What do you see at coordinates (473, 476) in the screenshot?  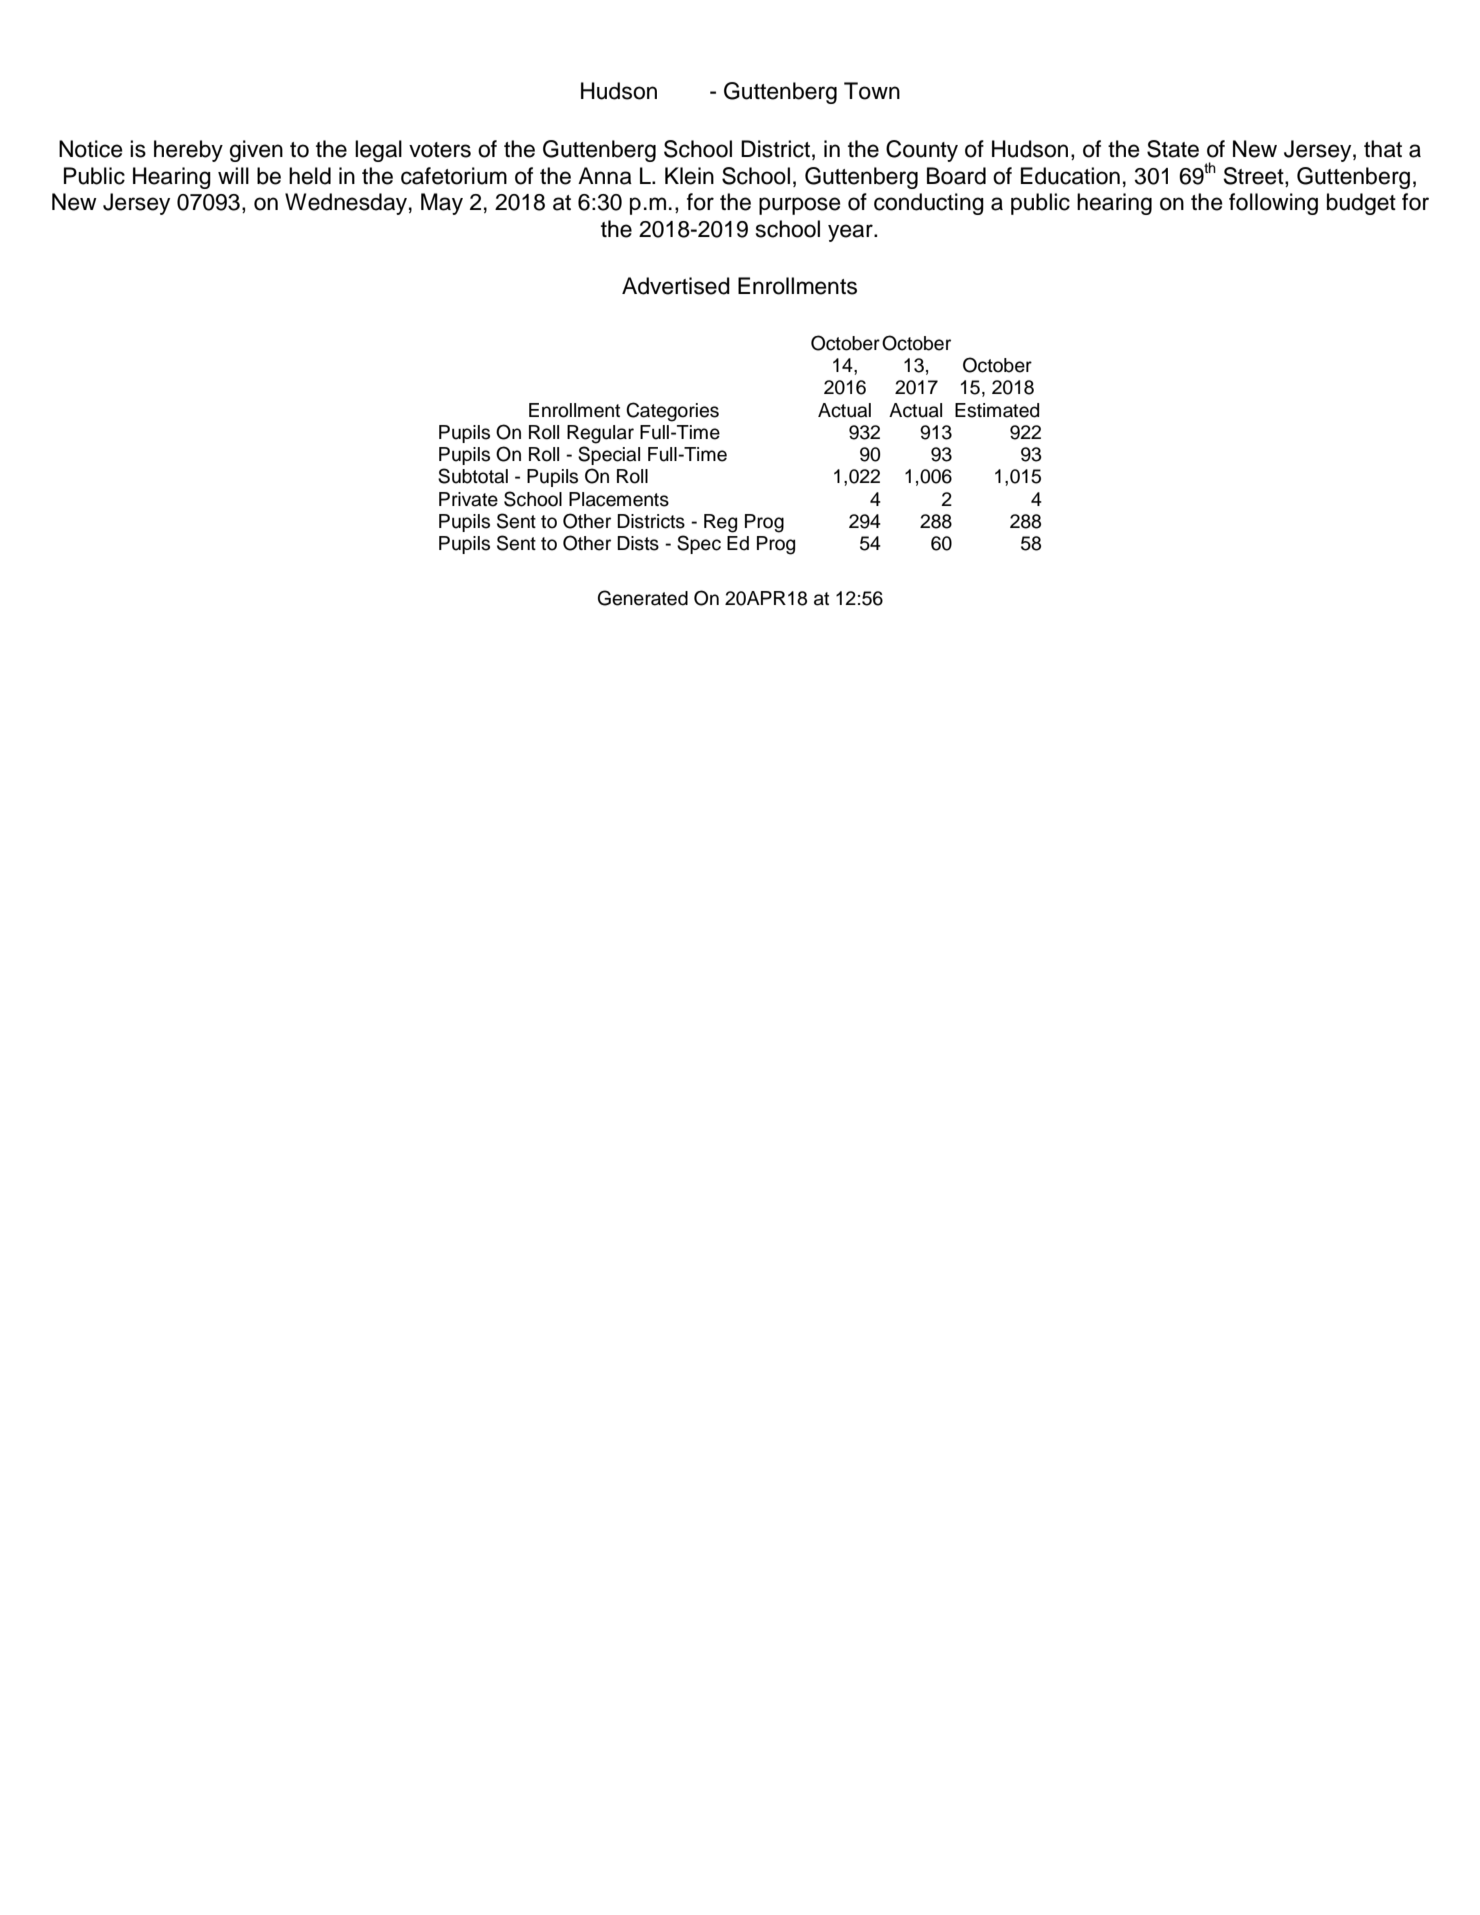 I see `Subtotal` at bounding box center [473, 476].
